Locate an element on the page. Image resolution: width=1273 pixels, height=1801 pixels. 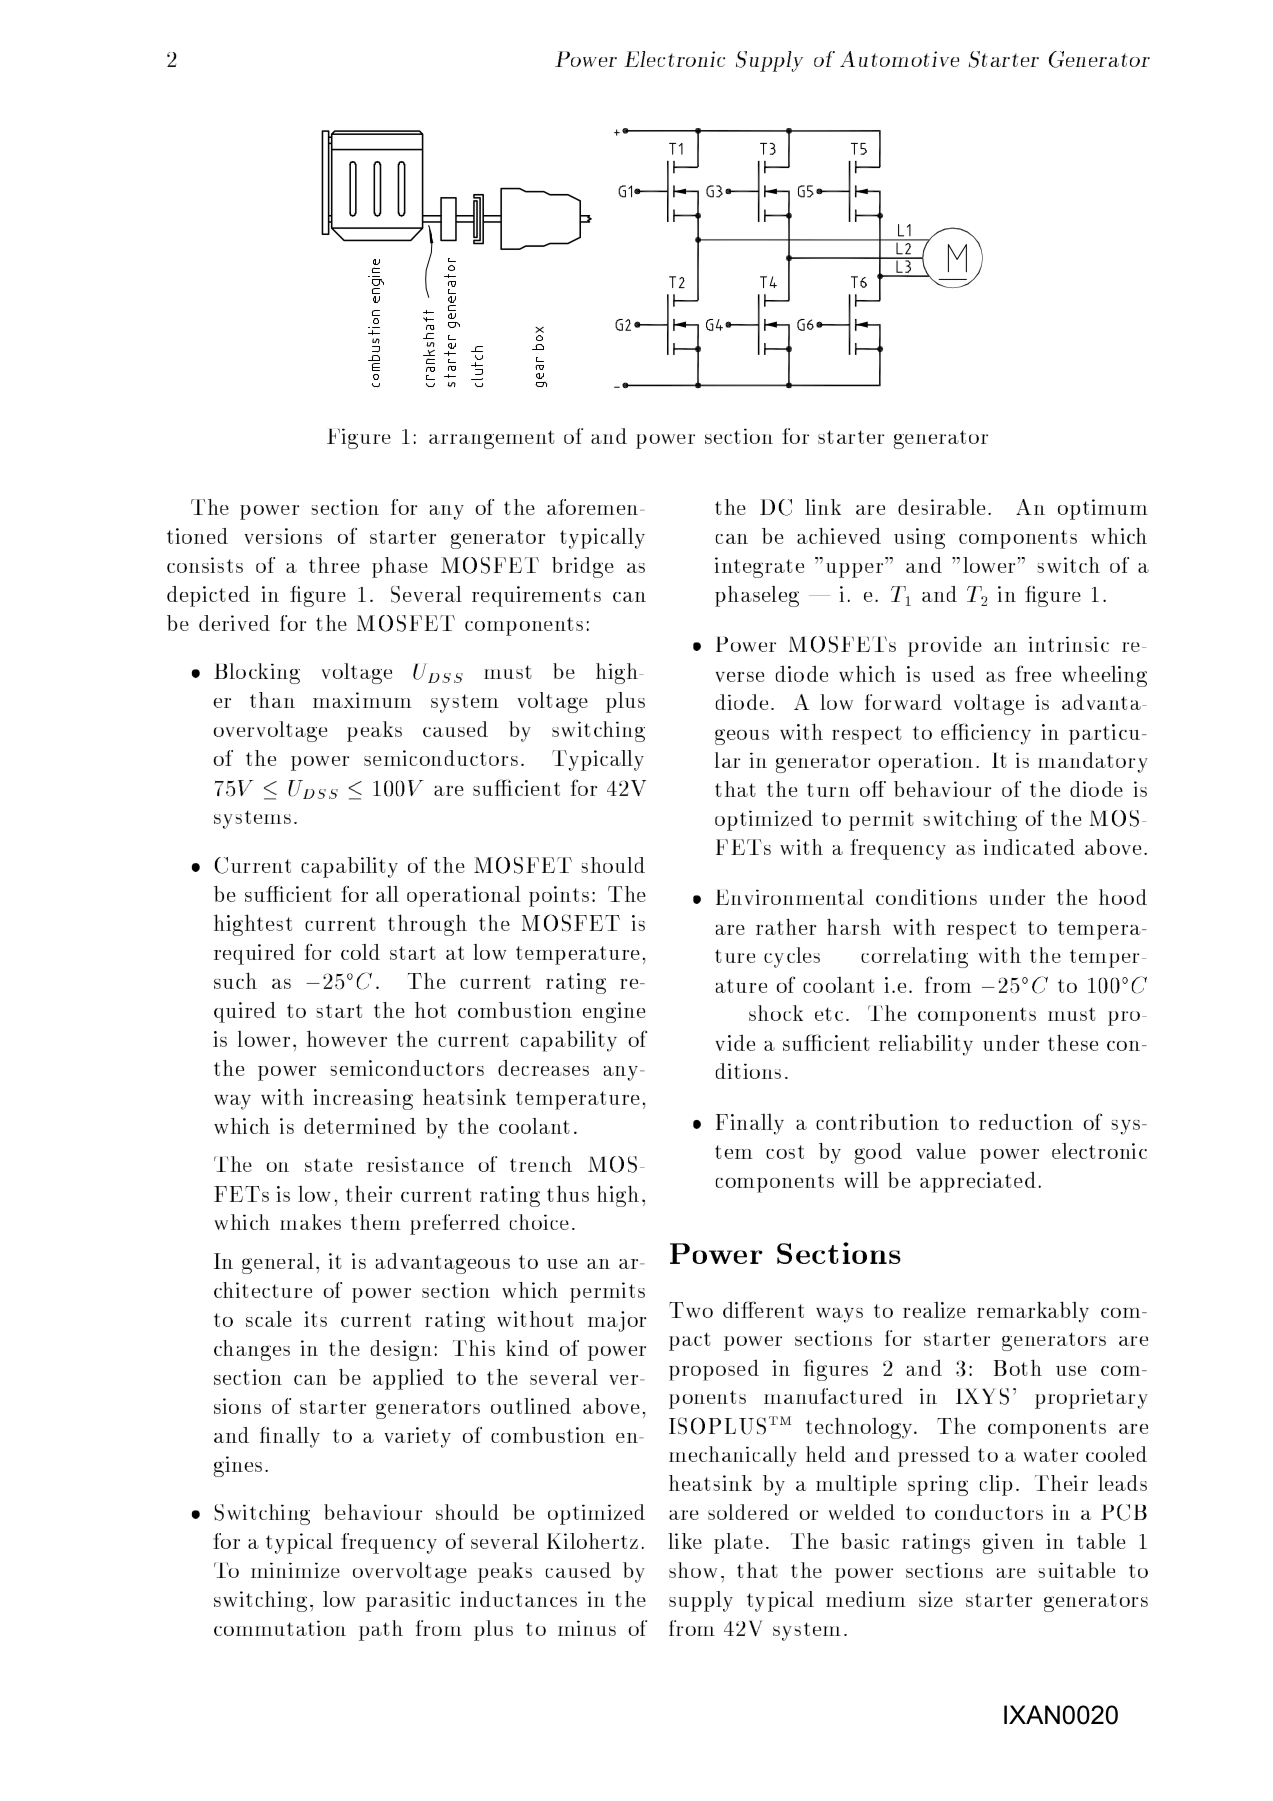
thus is located at coordinates (568, 1193).
